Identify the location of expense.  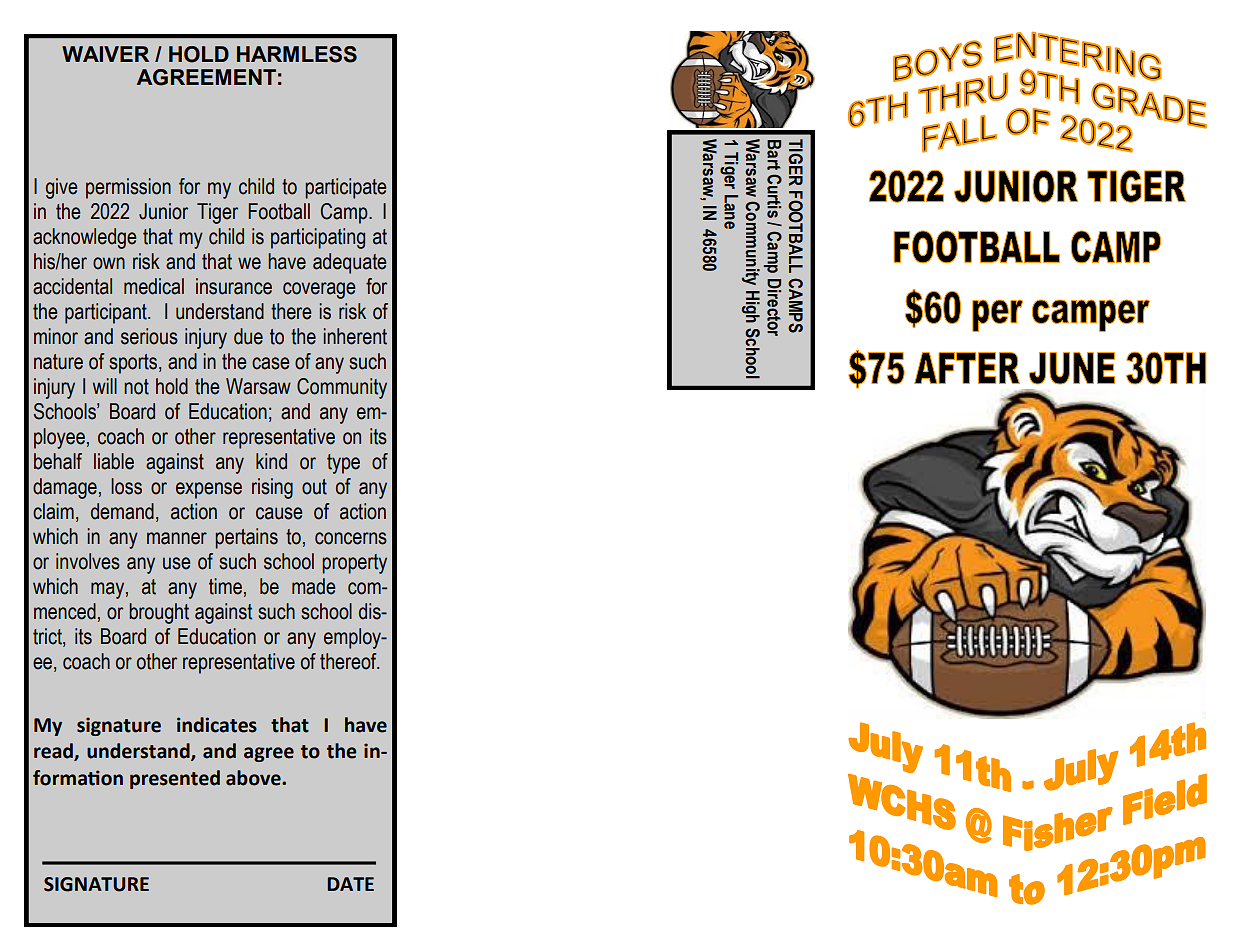
(209, 490).
